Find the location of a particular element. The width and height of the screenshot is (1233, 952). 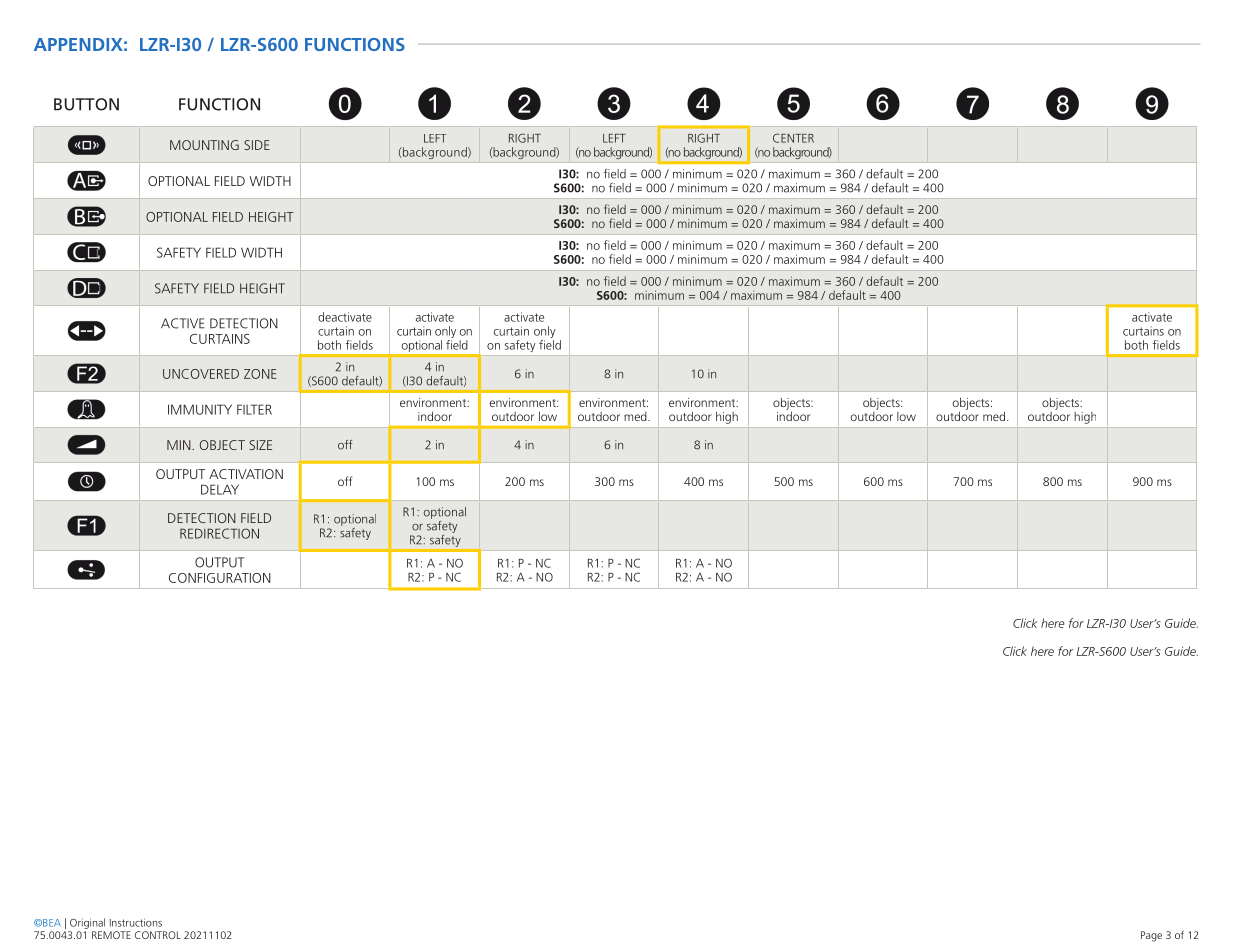

IMMUNITY is located at coordinates (200, 409).
